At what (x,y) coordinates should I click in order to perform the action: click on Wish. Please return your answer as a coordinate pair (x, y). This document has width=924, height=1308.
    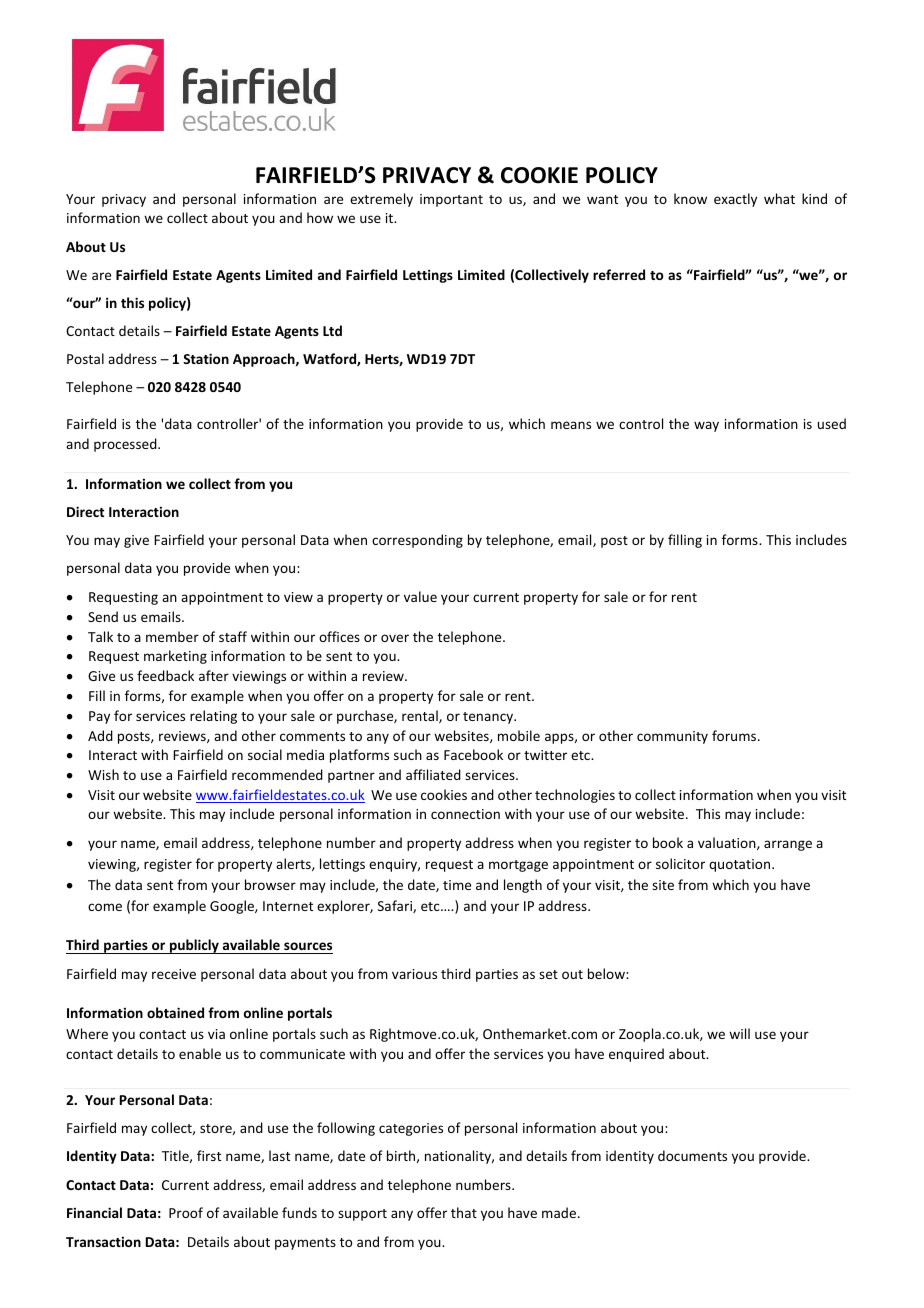
    Looking at the image, I should click on (103, 774).
